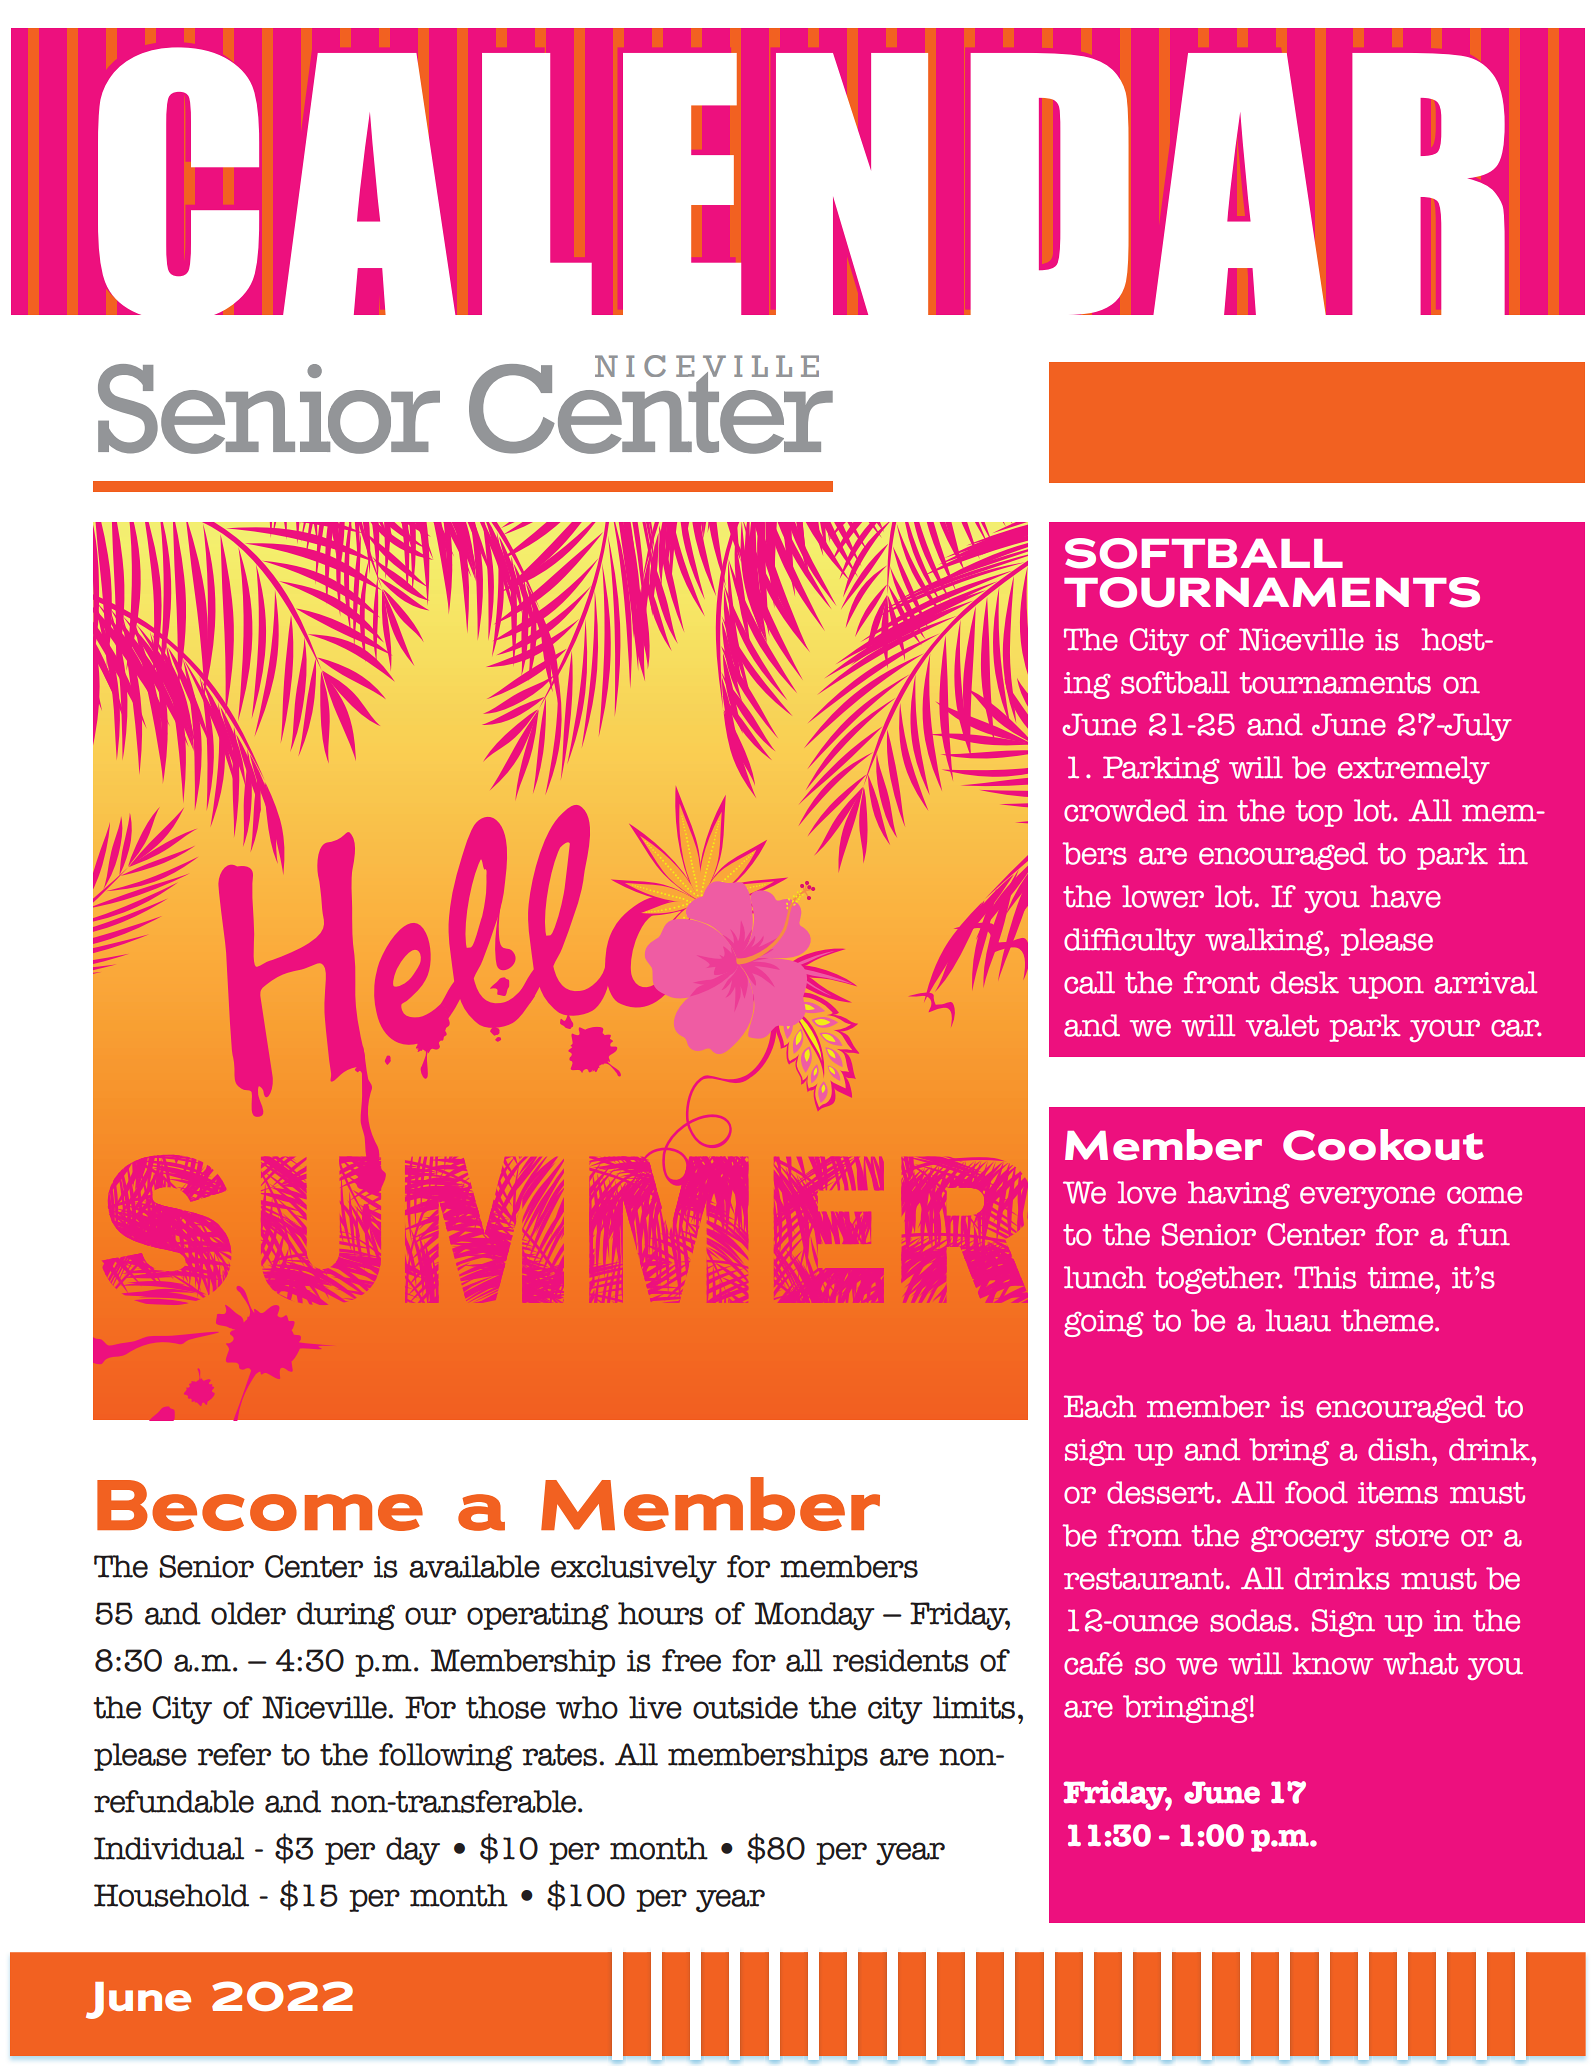  Describe the element at coordinates (1104, 1323) in the screenshot. I see `going` at that location.
